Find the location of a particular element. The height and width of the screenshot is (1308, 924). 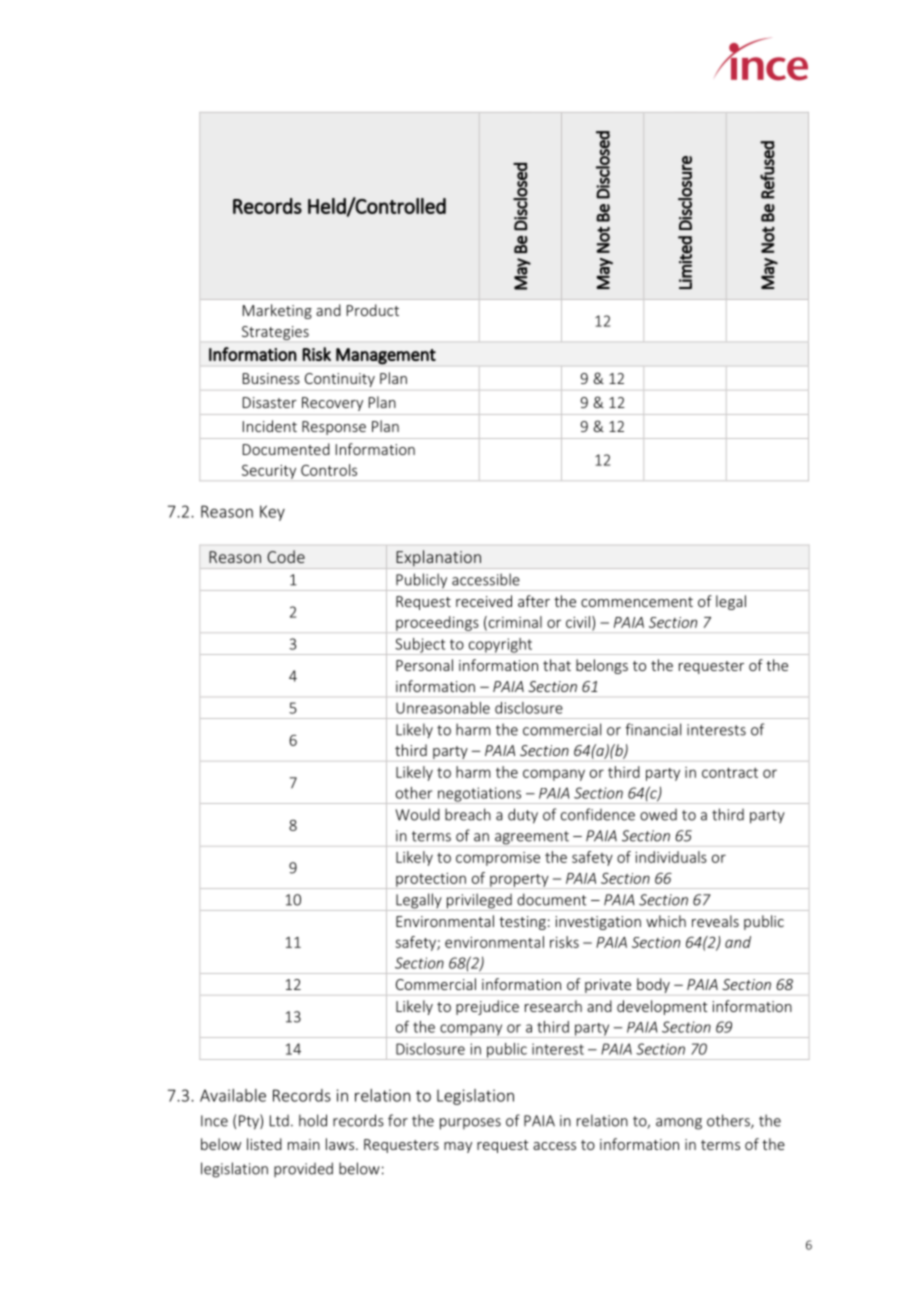

owed is located at coordinates (658, 815).
